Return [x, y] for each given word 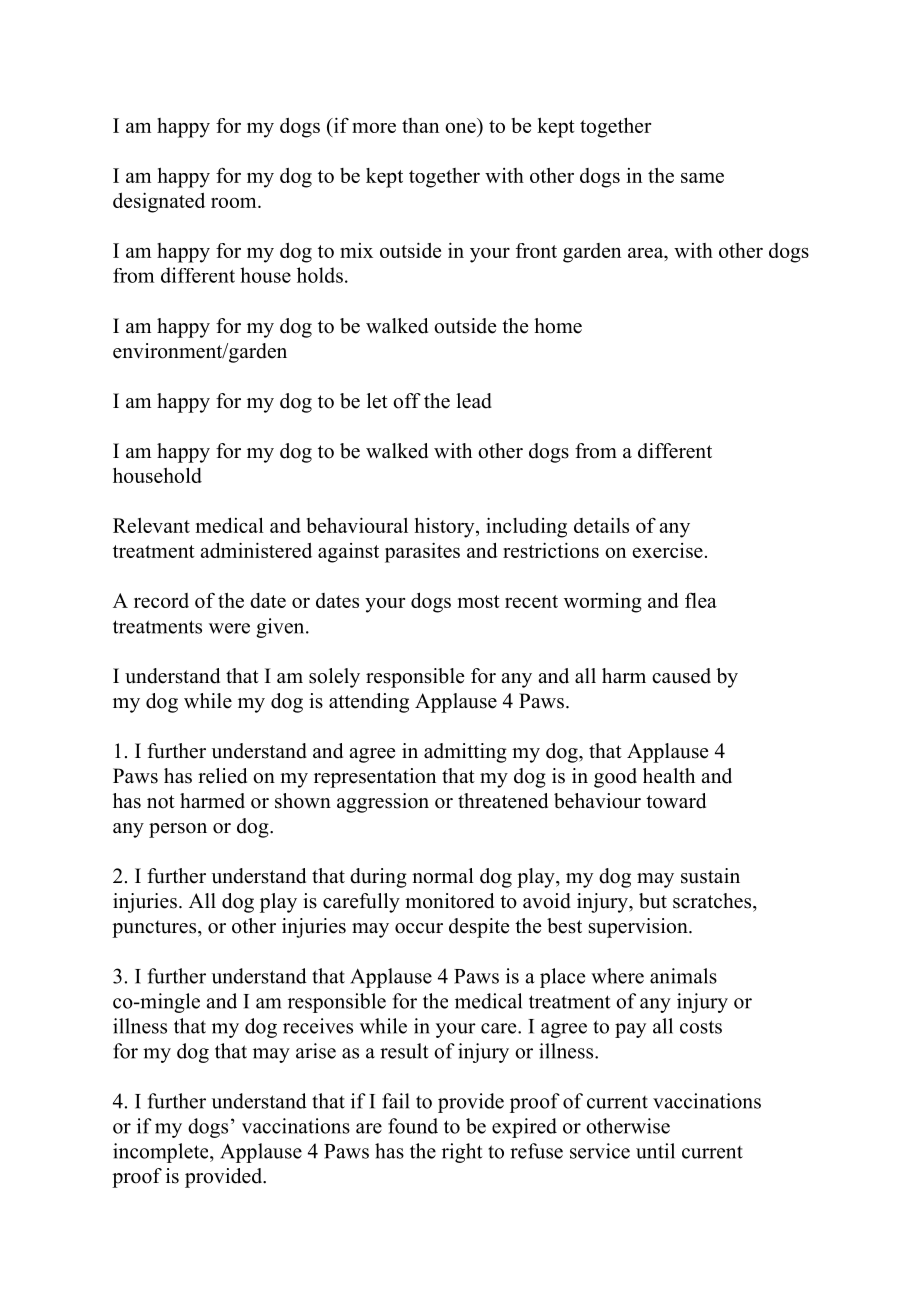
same [702, 178]
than [420, 125]
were [229, 628]
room [235, 203]
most [479, 601]
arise [316, 1051]
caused [681, 676]
